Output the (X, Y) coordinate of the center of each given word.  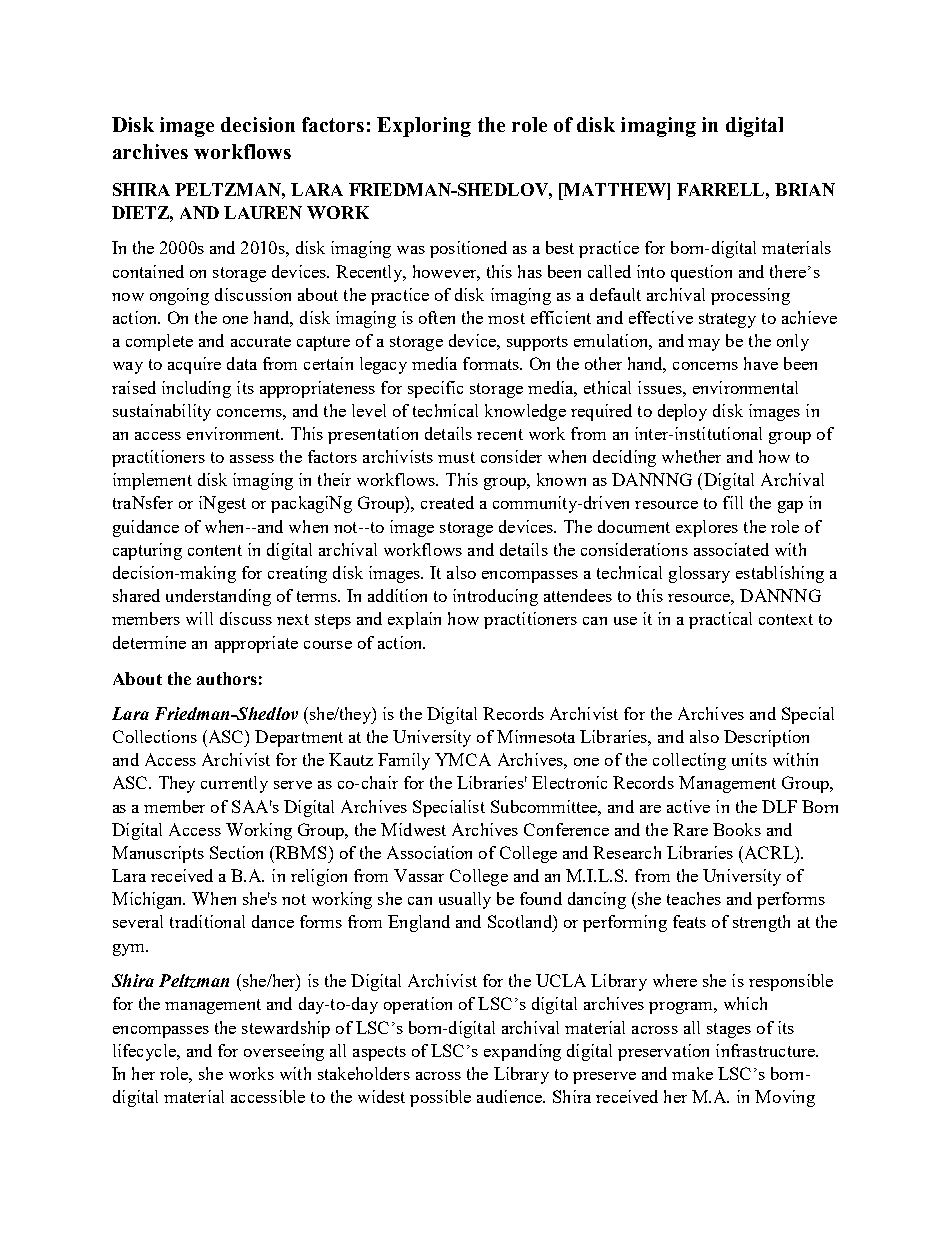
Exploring (424, 127)
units (749, 759)
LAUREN (263, 212)
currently (234, 784)
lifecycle (145, 1052)
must (456, 457)
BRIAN (805, 189)
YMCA (463, 759)
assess (252, 459)
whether (691, 456)
